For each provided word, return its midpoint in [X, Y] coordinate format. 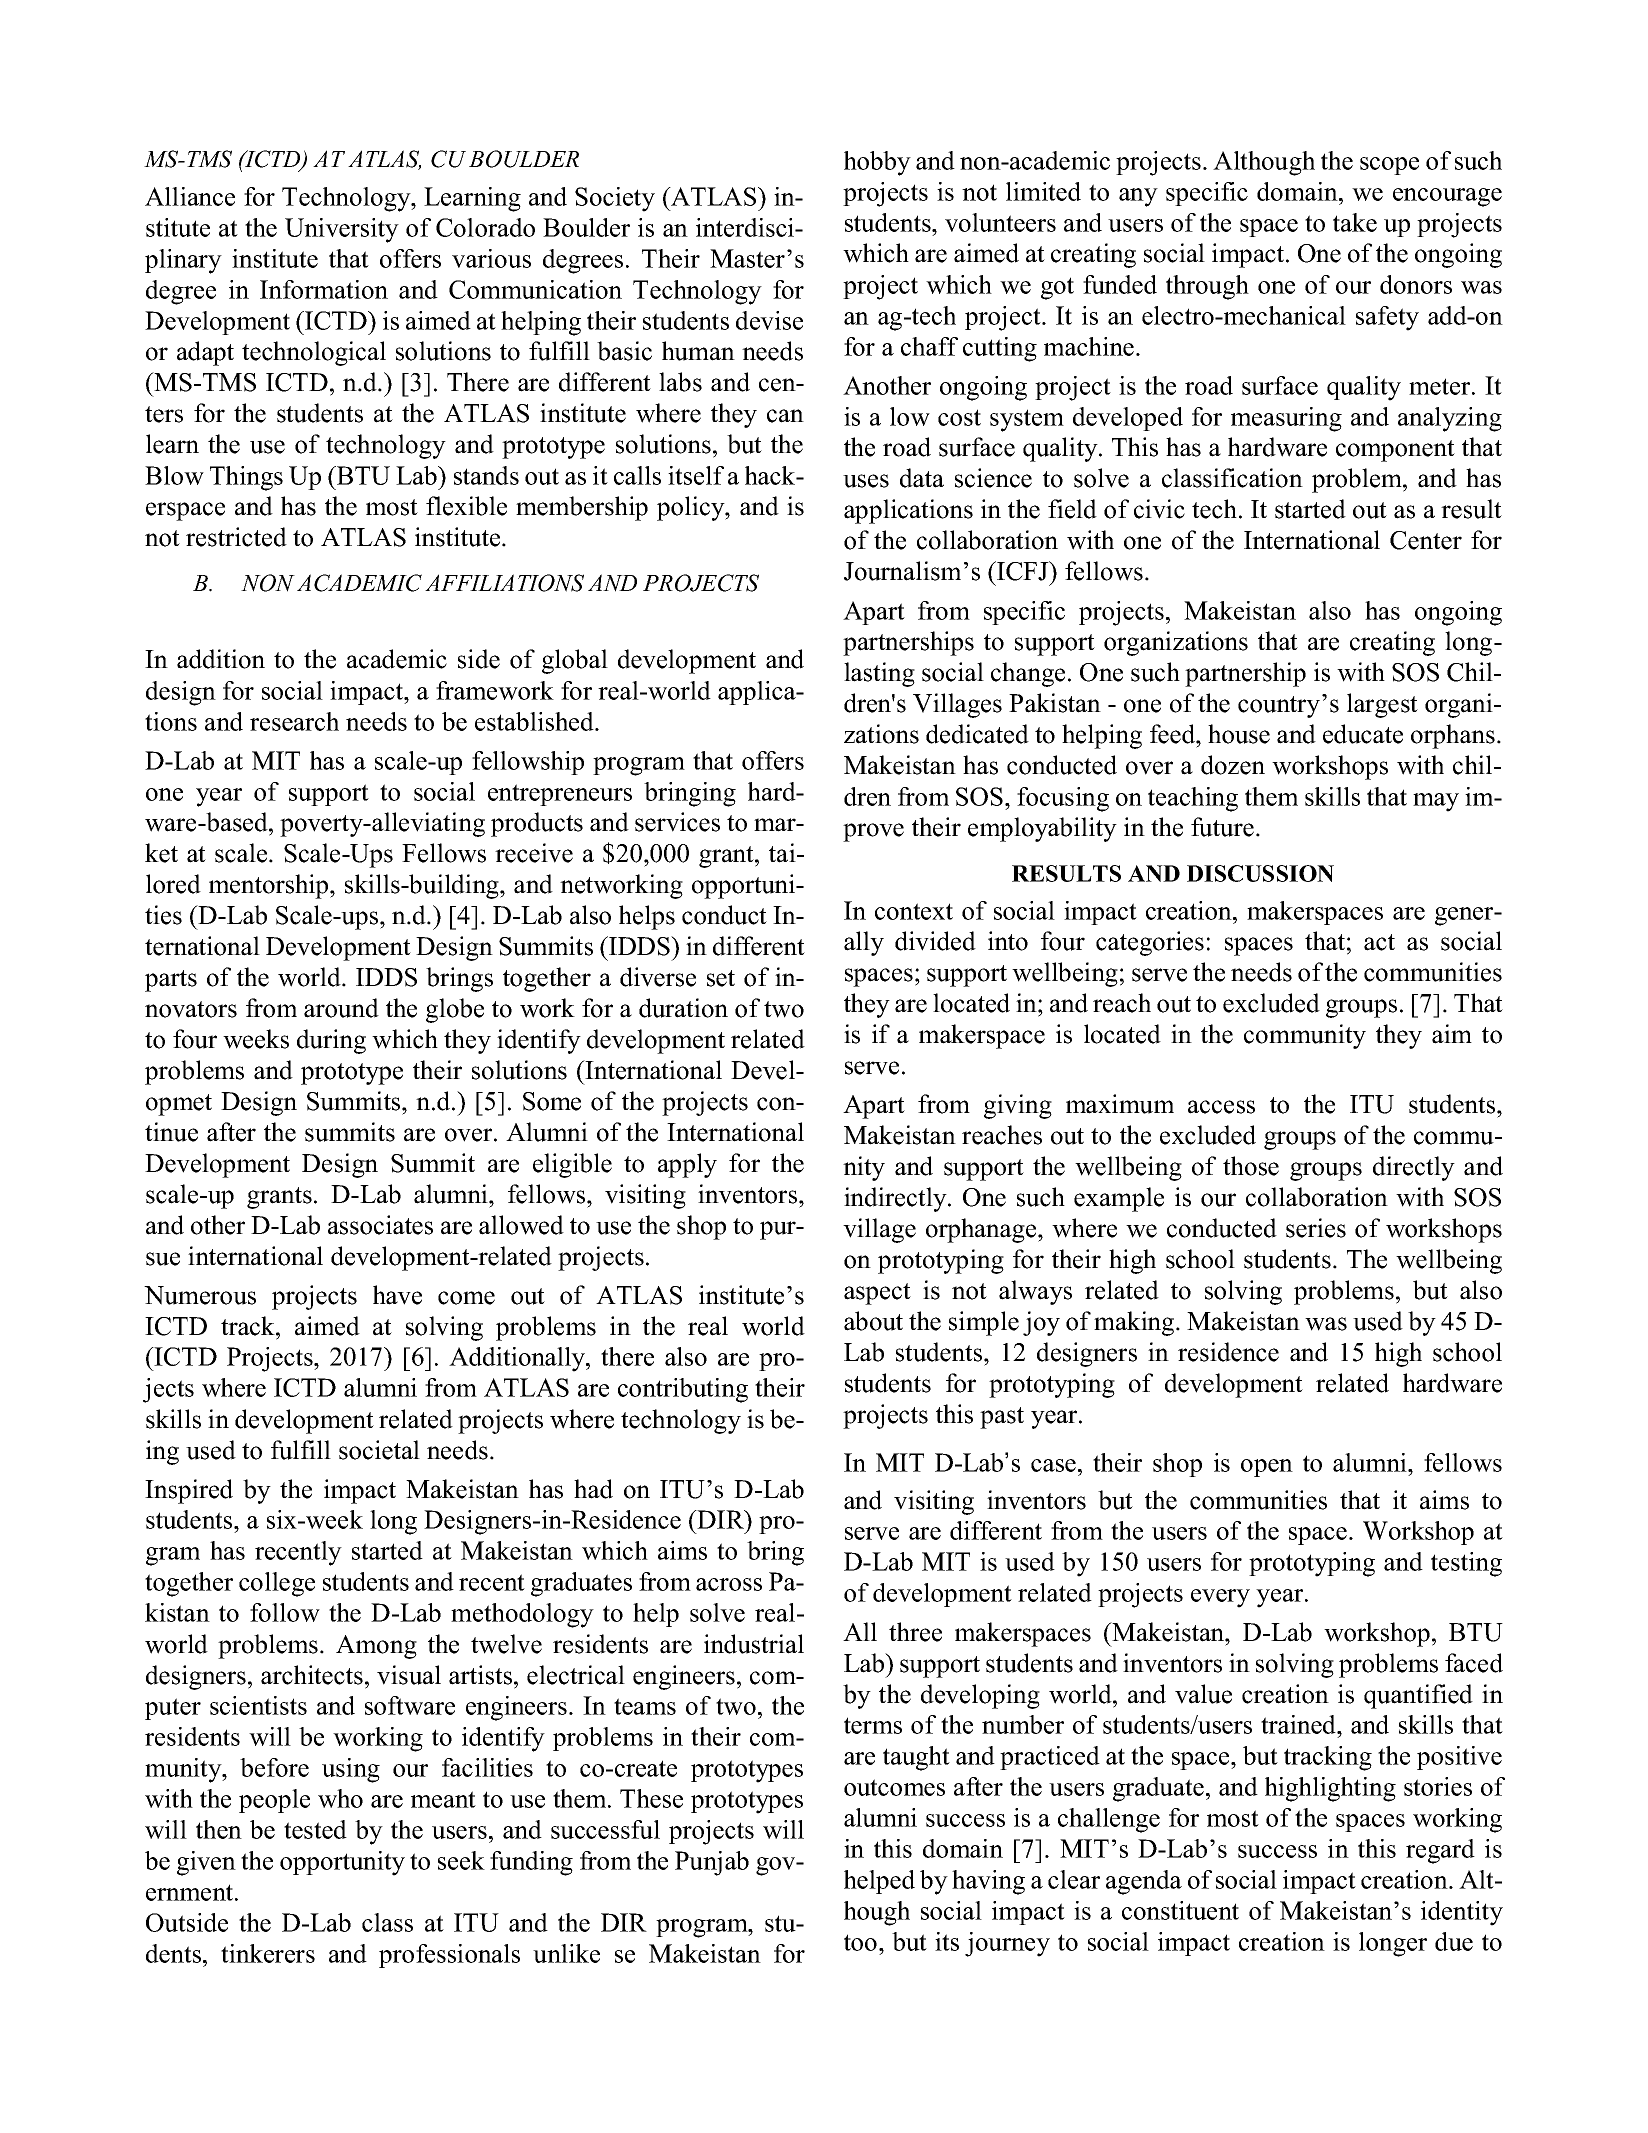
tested [315, 1829]
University [342, 230]
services [677, 822]
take [1355, 222]
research [294, 721]
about [873, 1321]
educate [1363, 734]
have [397, 1295]
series [1316, 1228]
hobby [877, 163]
